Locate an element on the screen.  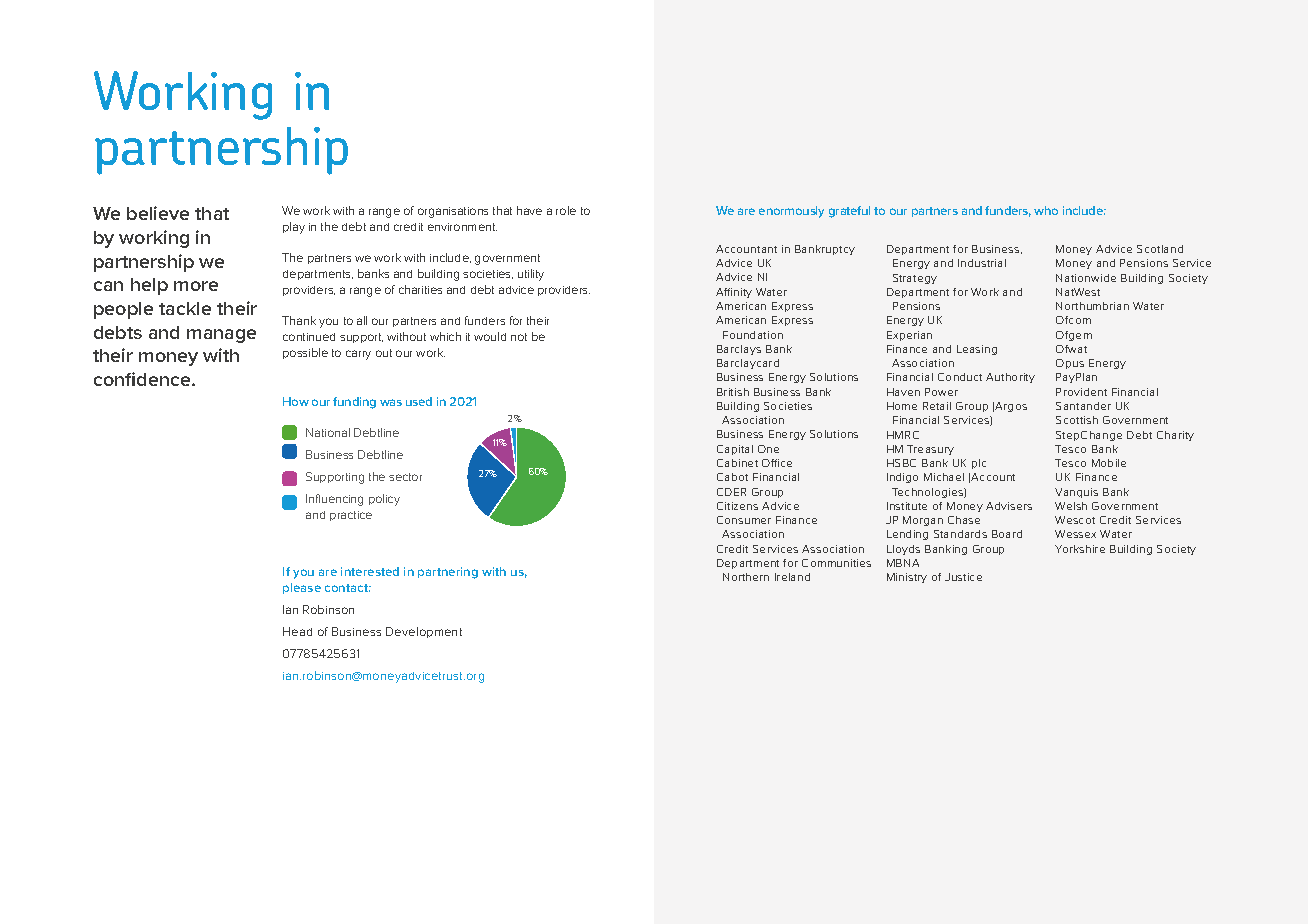
Scottish is located at coordinates (1077, 420).
